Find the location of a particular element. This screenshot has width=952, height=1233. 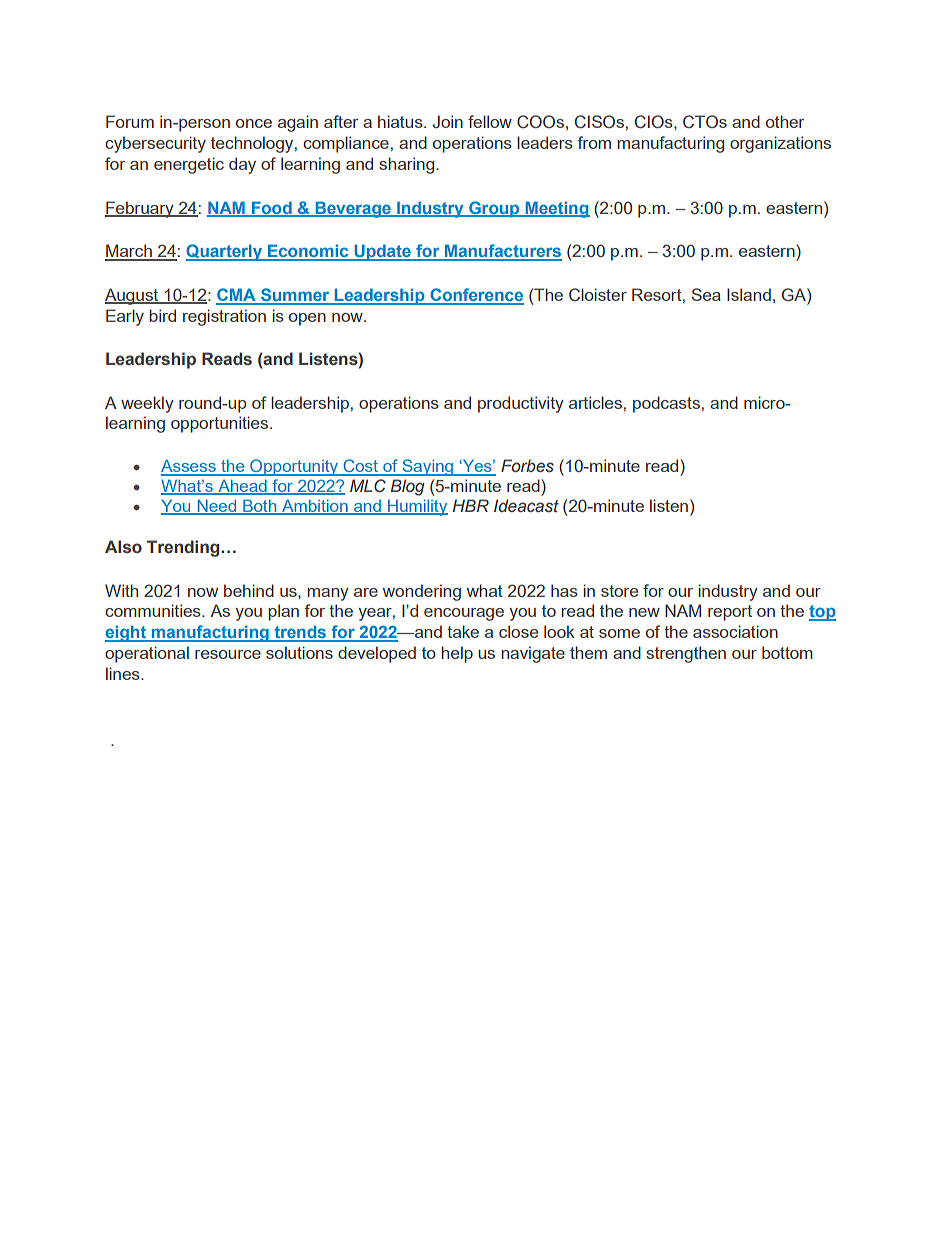

resource is located at coordinates (228, 654).
